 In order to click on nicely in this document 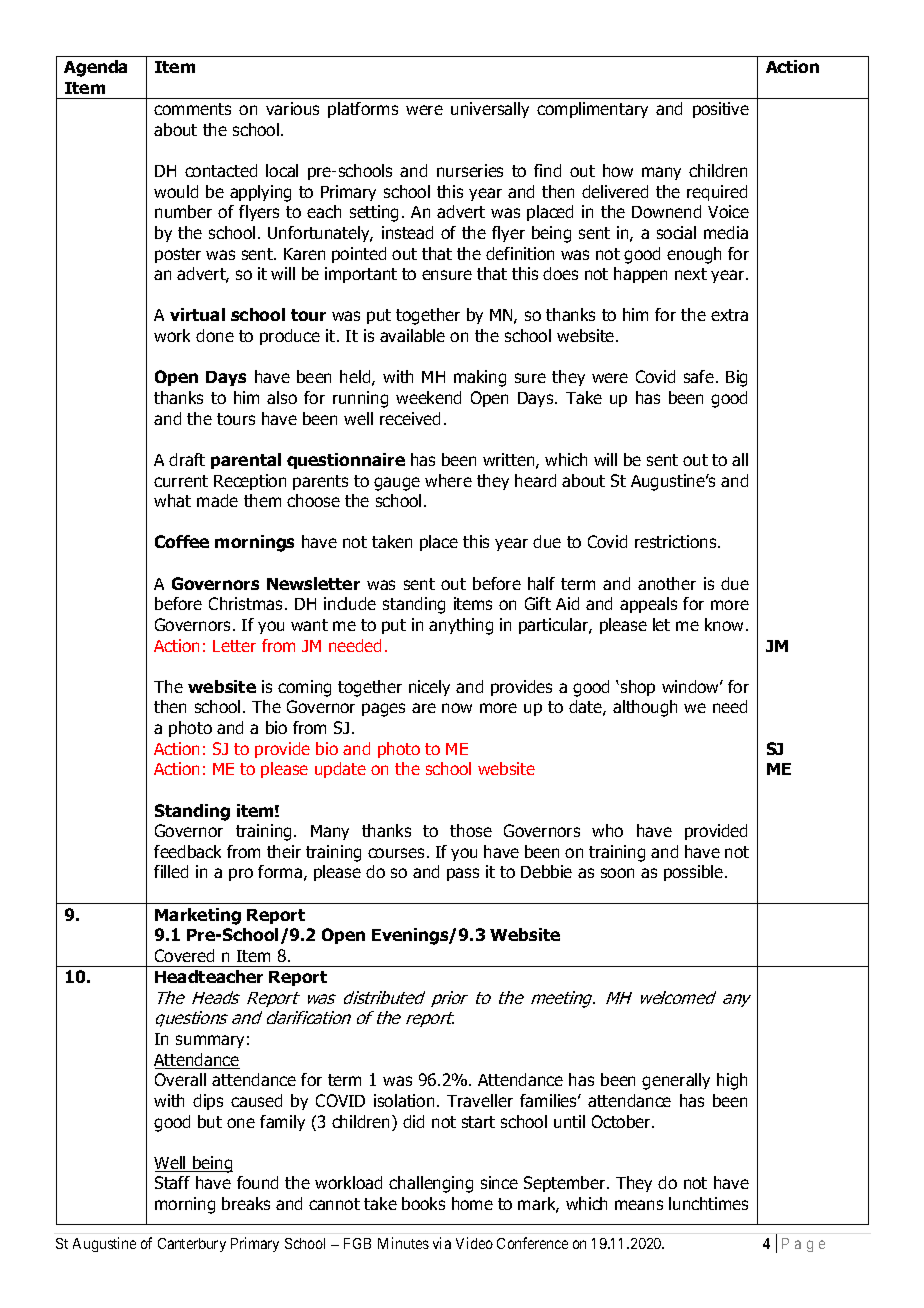, I will do `click(429, 688)`.
